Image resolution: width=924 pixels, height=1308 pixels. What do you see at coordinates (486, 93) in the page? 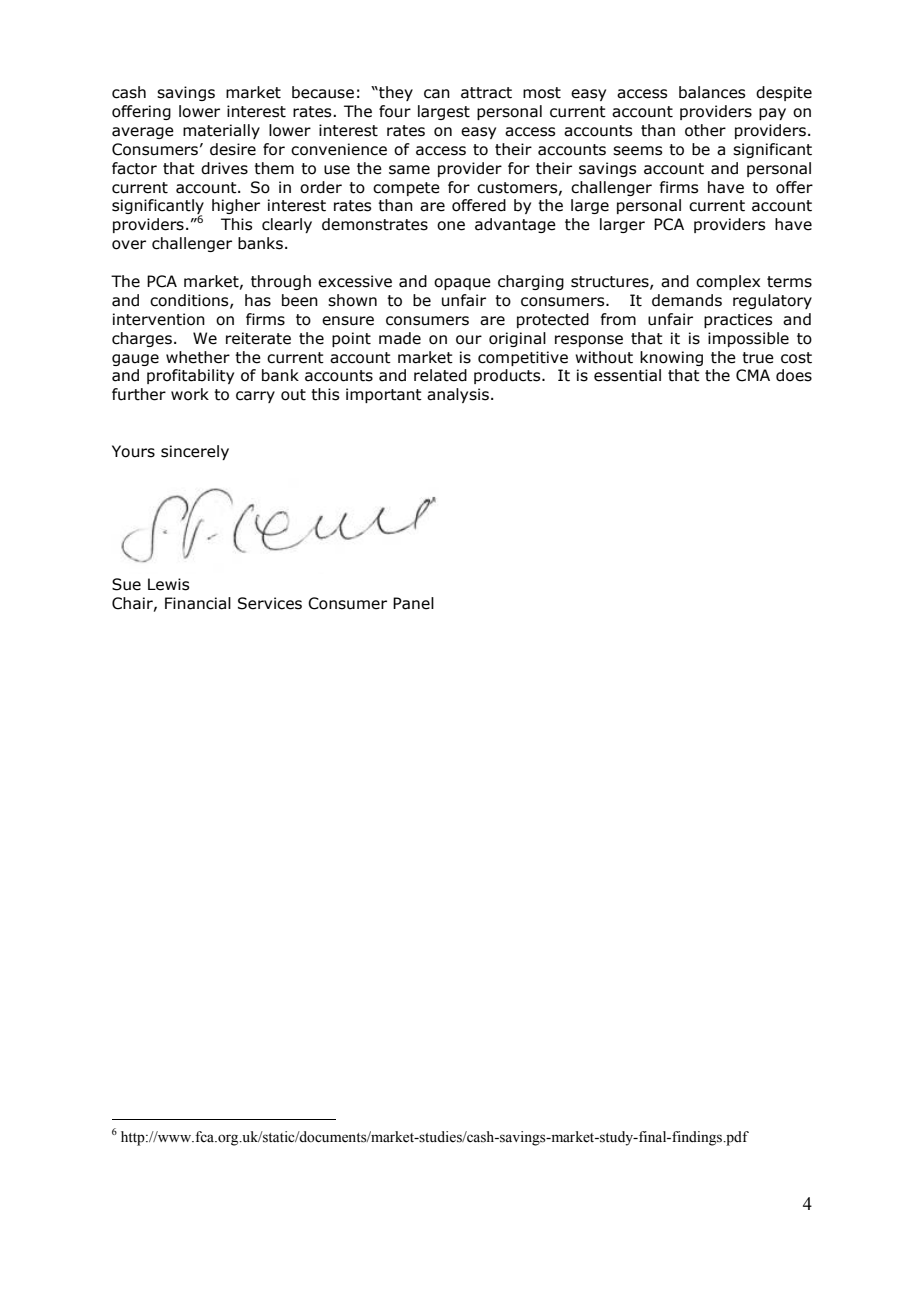
I see `attract` at bounding box center [486, 93].
